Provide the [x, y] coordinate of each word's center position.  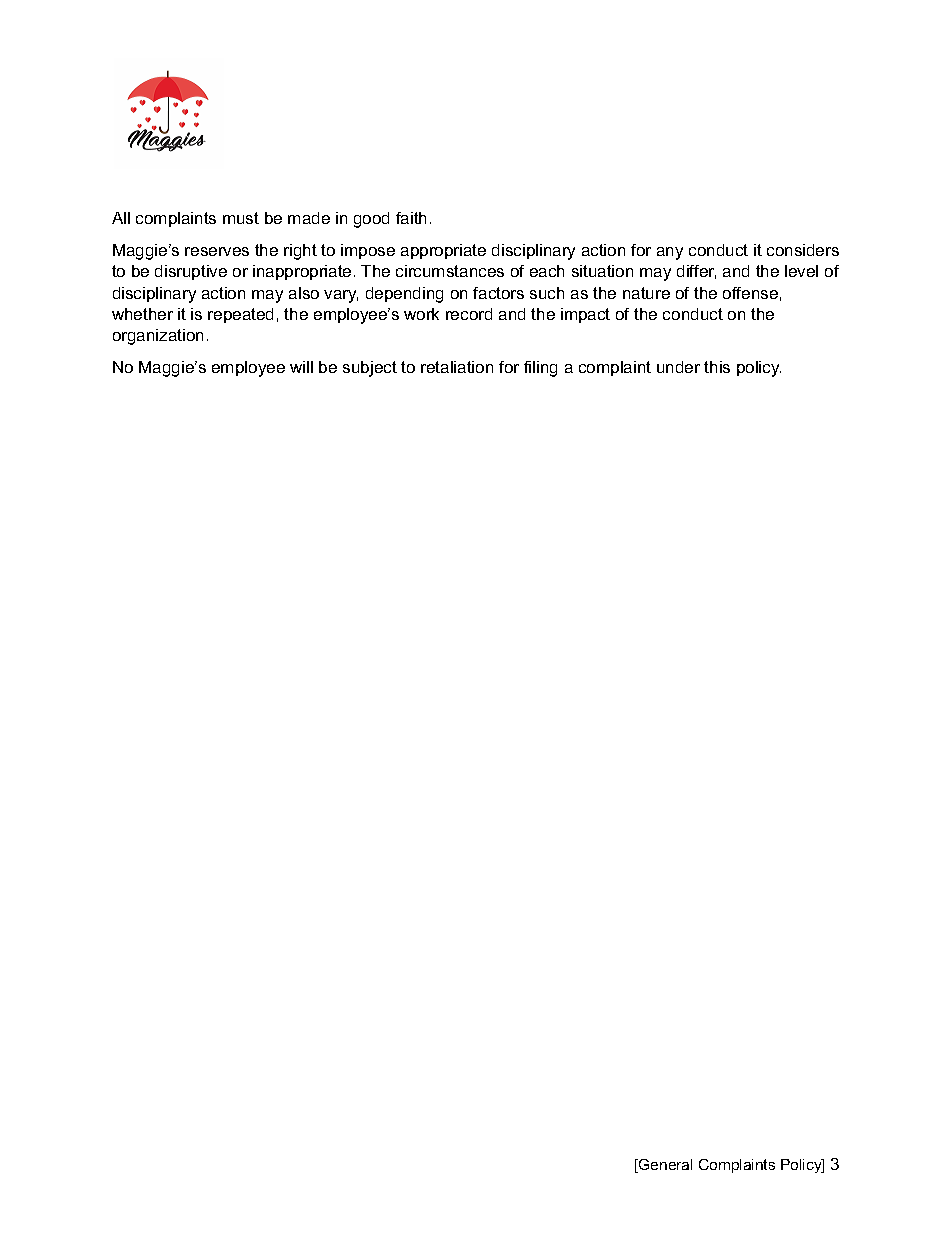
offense [750, 293]
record [469, 314]
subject [370, 369]
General [664, 1166]
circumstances [450, 271]
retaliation [457, 367]
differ [696, 272]
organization [158, 337]
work [421, 314]
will [301, 367]
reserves [217, 251]
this [717, 367]
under [678, 367]
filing [540, 369]
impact [585, 315]
